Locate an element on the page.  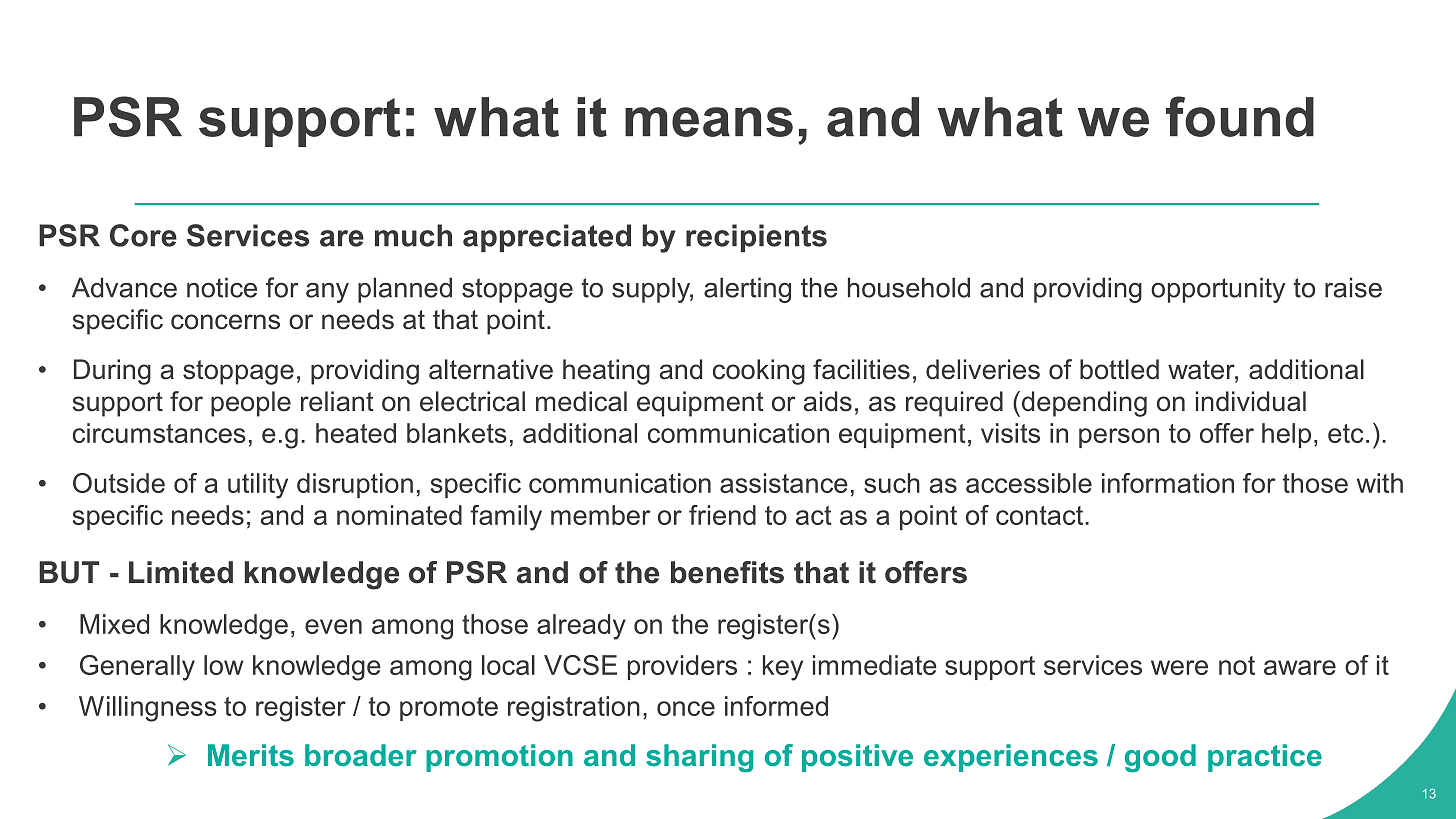
Core is located at coordinates (143, 235).
